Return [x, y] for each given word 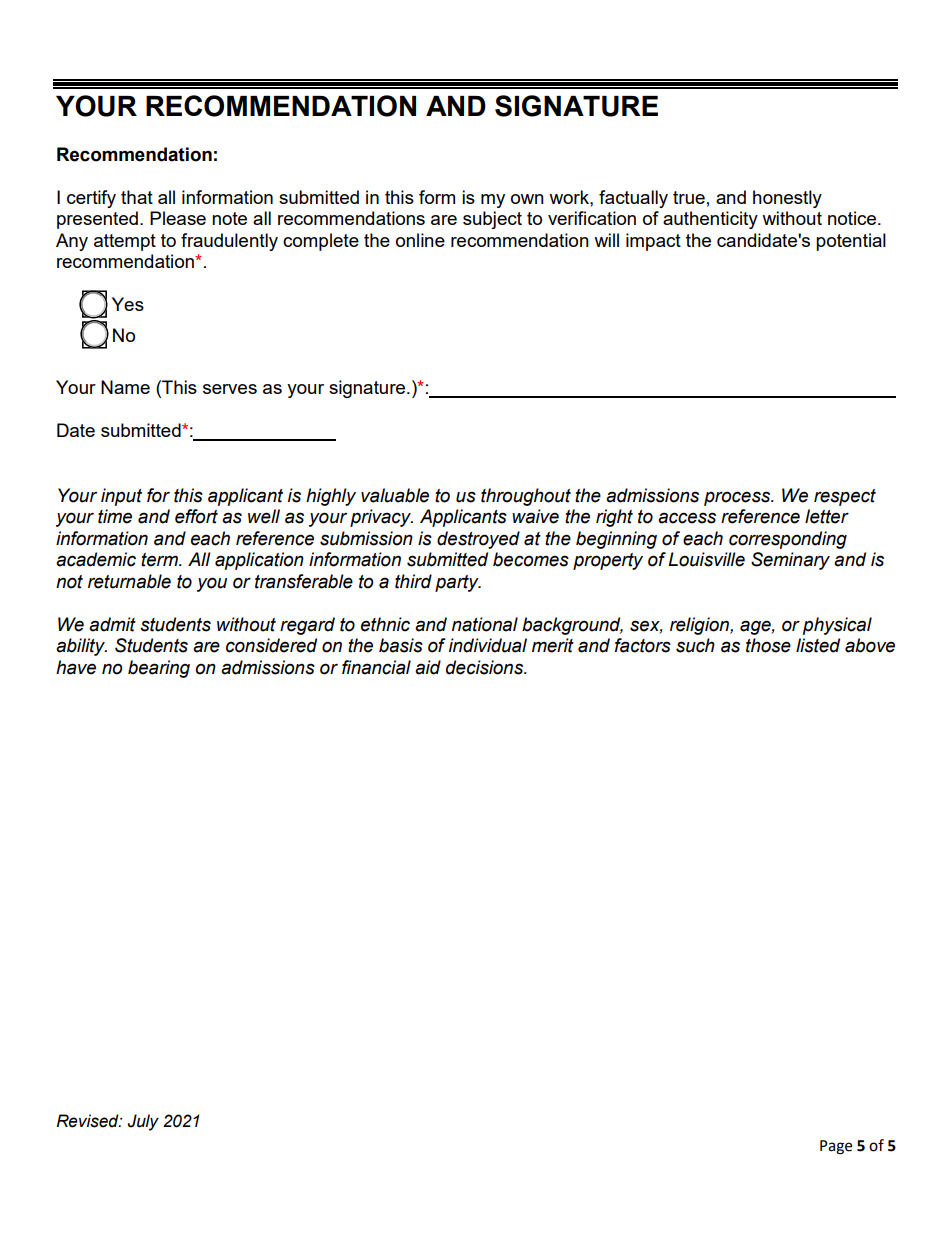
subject [492, 220]
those [768, 645]
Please [178, 218]
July [143, 1122]
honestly [787, 199]
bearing [159, 669]
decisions [486, 667]
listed [818, 645]
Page [836, 1147]
